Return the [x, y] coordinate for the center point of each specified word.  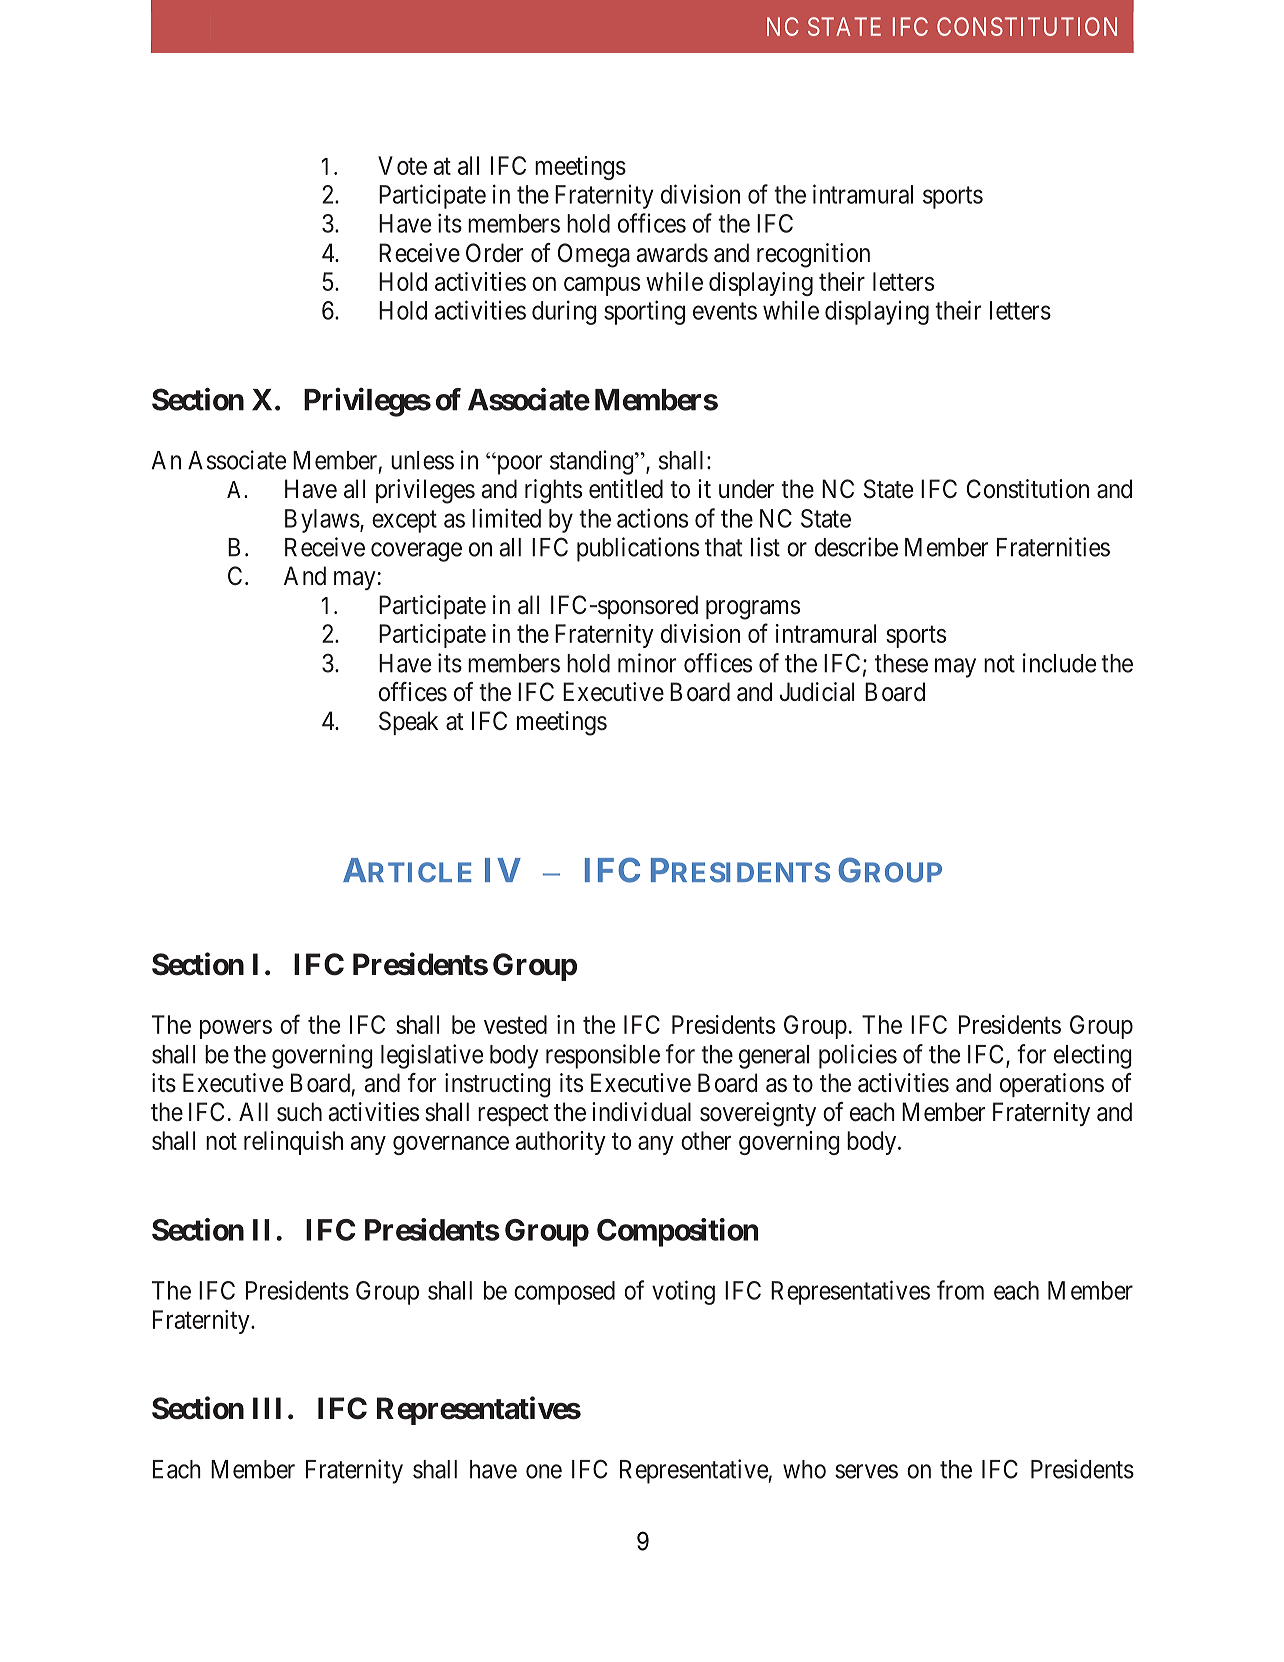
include [1059, 663]
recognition [813, 255]
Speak [408, 723]
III [267, 1408]
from [960, 1290]
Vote [402, 165]
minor [647, 663]
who [804, 1469]
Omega [594, 255]
